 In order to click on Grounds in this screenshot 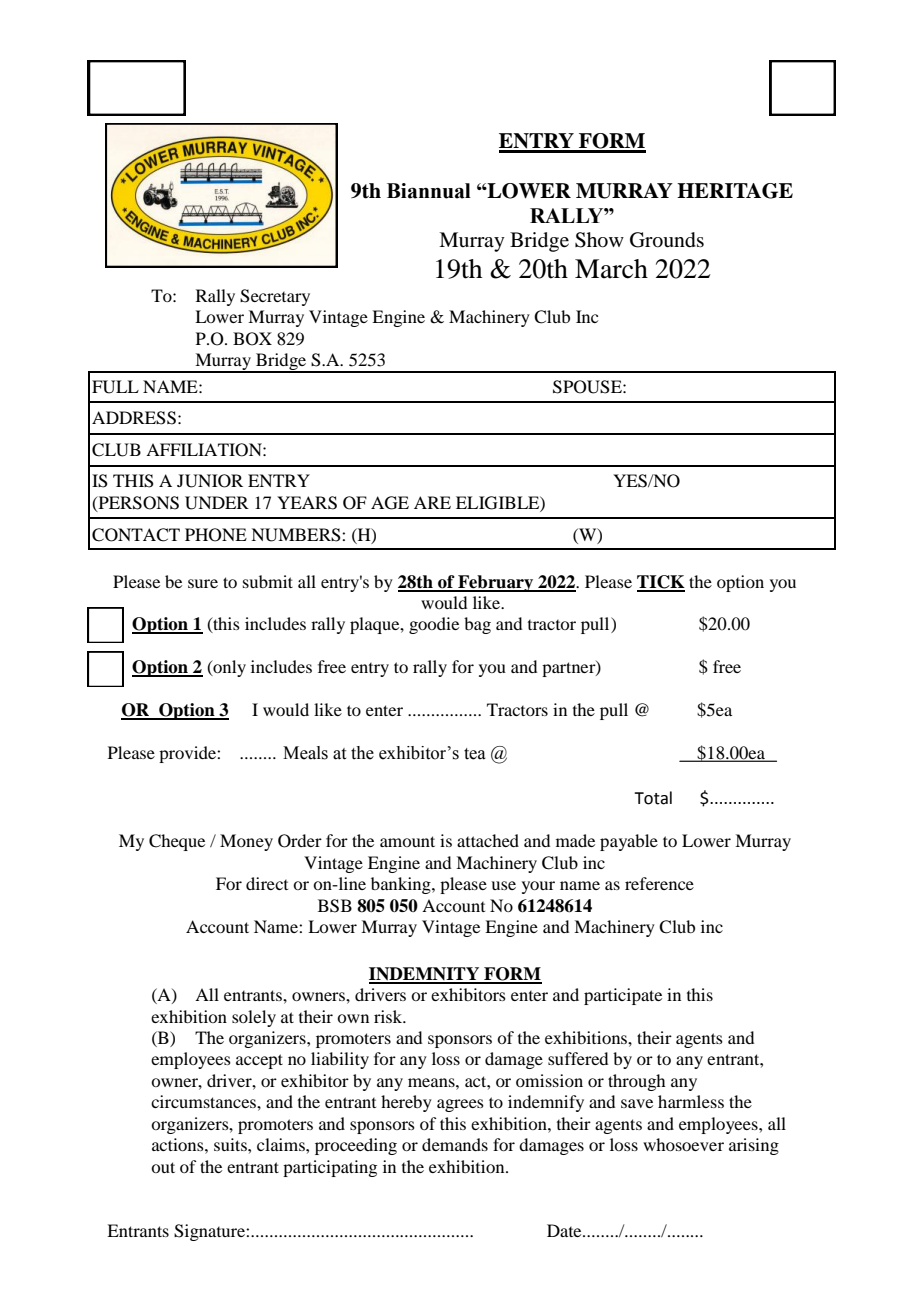, I will do `click(667, 240)`.
